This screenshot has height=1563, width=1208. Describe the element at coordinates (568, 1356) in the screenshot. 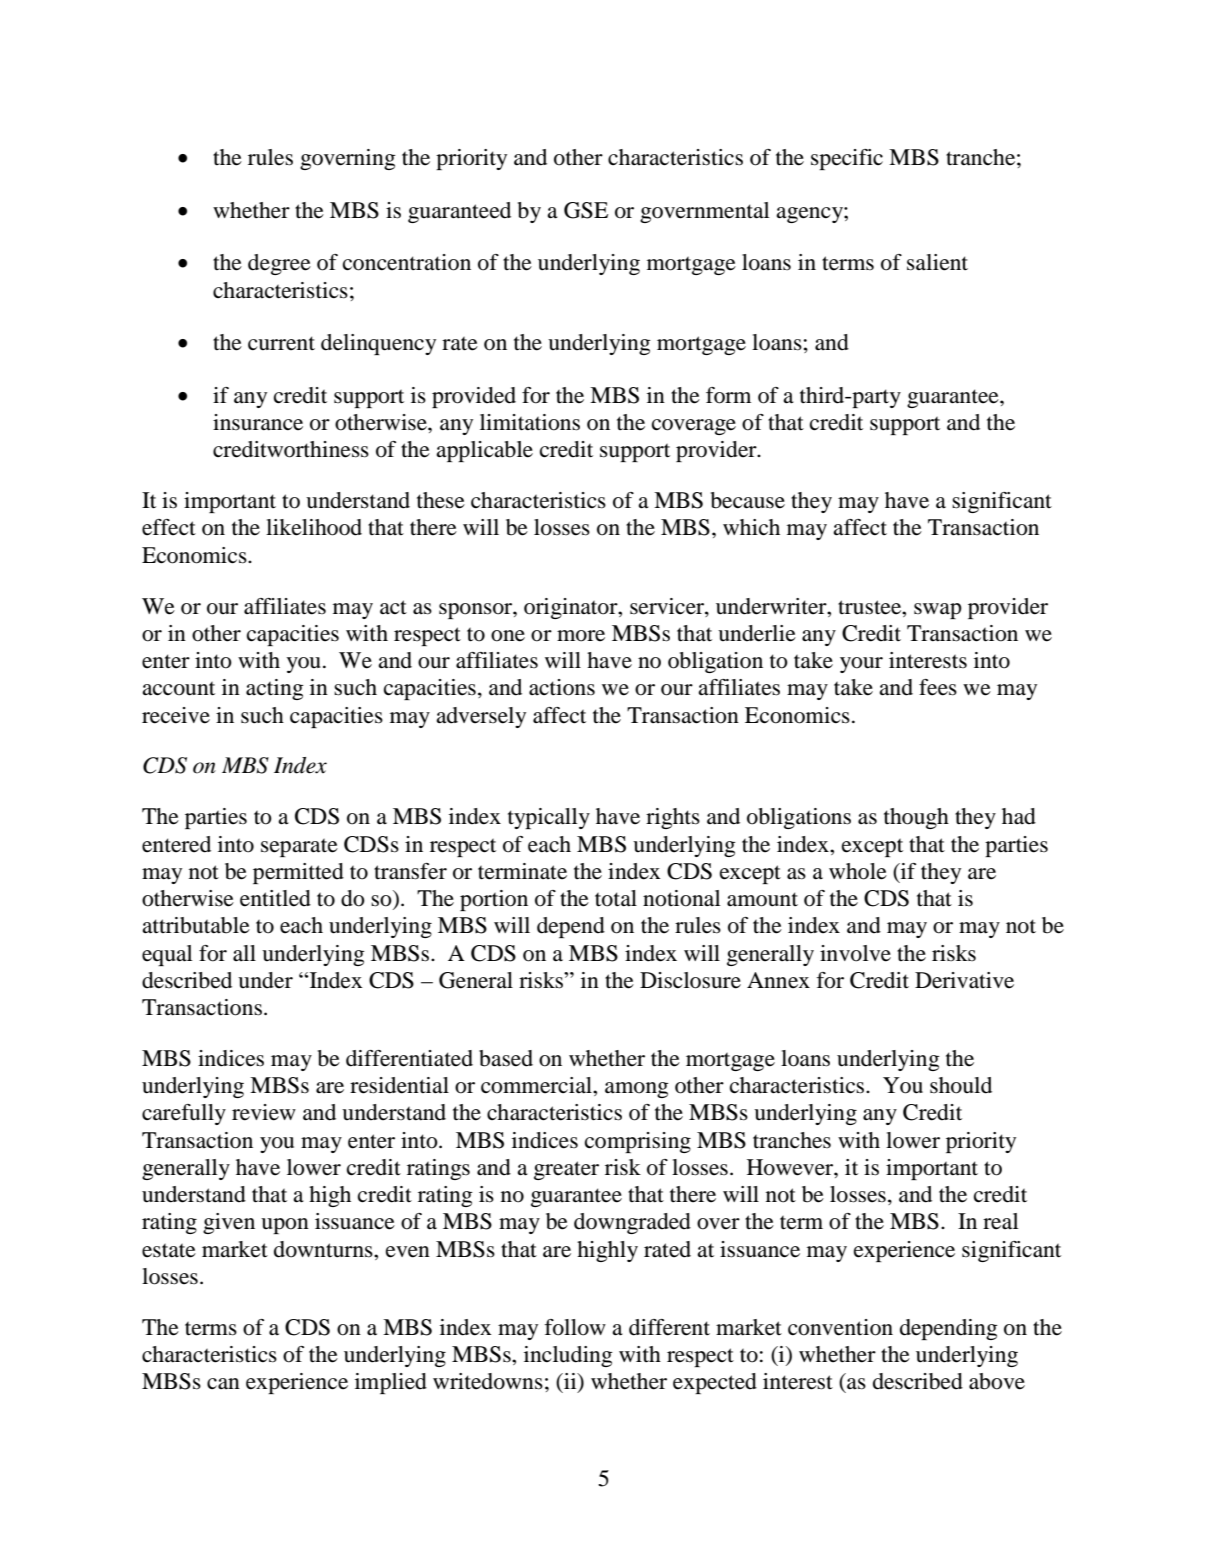

I see `including` at that location.
